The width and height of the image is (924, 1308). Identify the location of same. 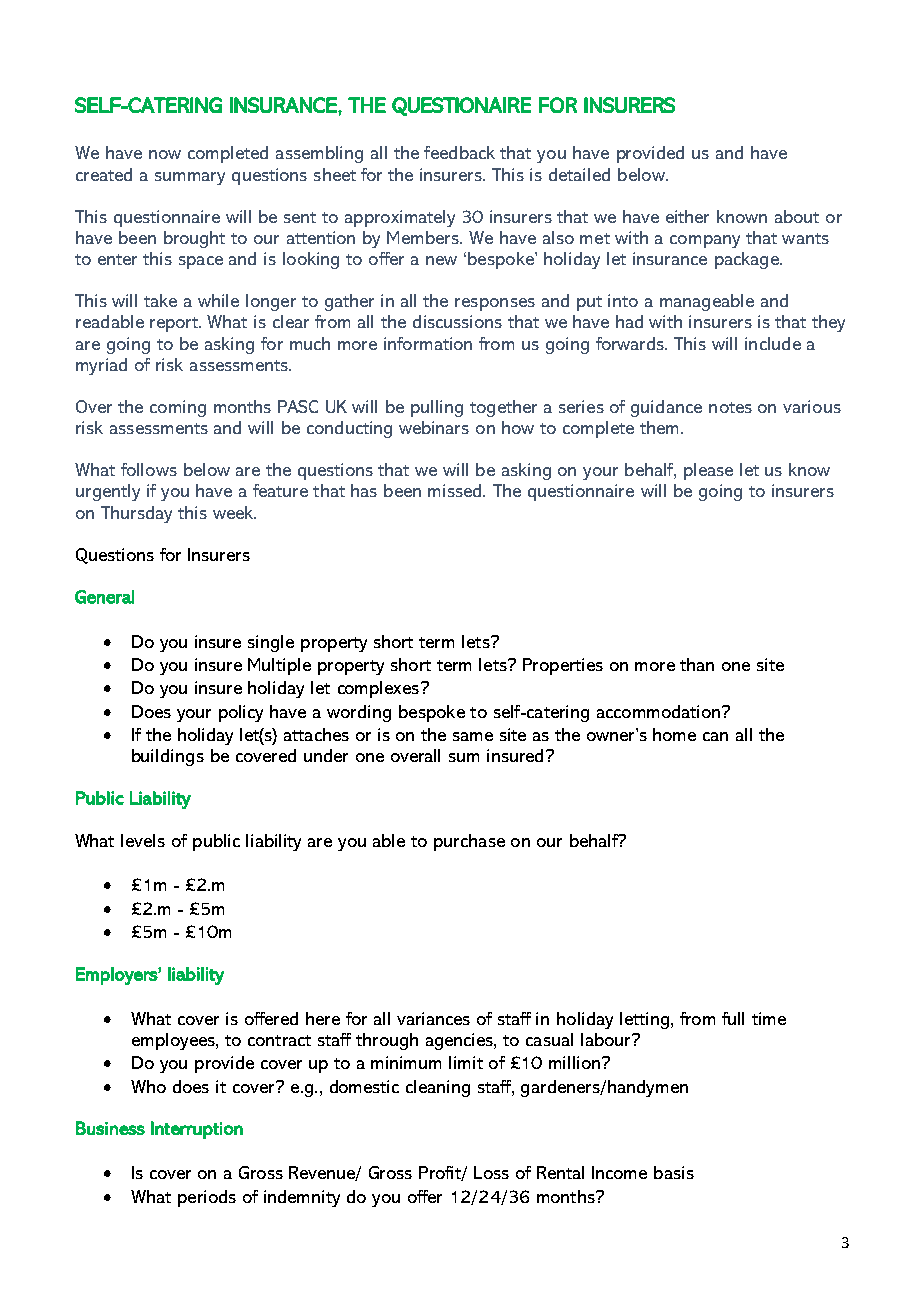
(473, 736).
